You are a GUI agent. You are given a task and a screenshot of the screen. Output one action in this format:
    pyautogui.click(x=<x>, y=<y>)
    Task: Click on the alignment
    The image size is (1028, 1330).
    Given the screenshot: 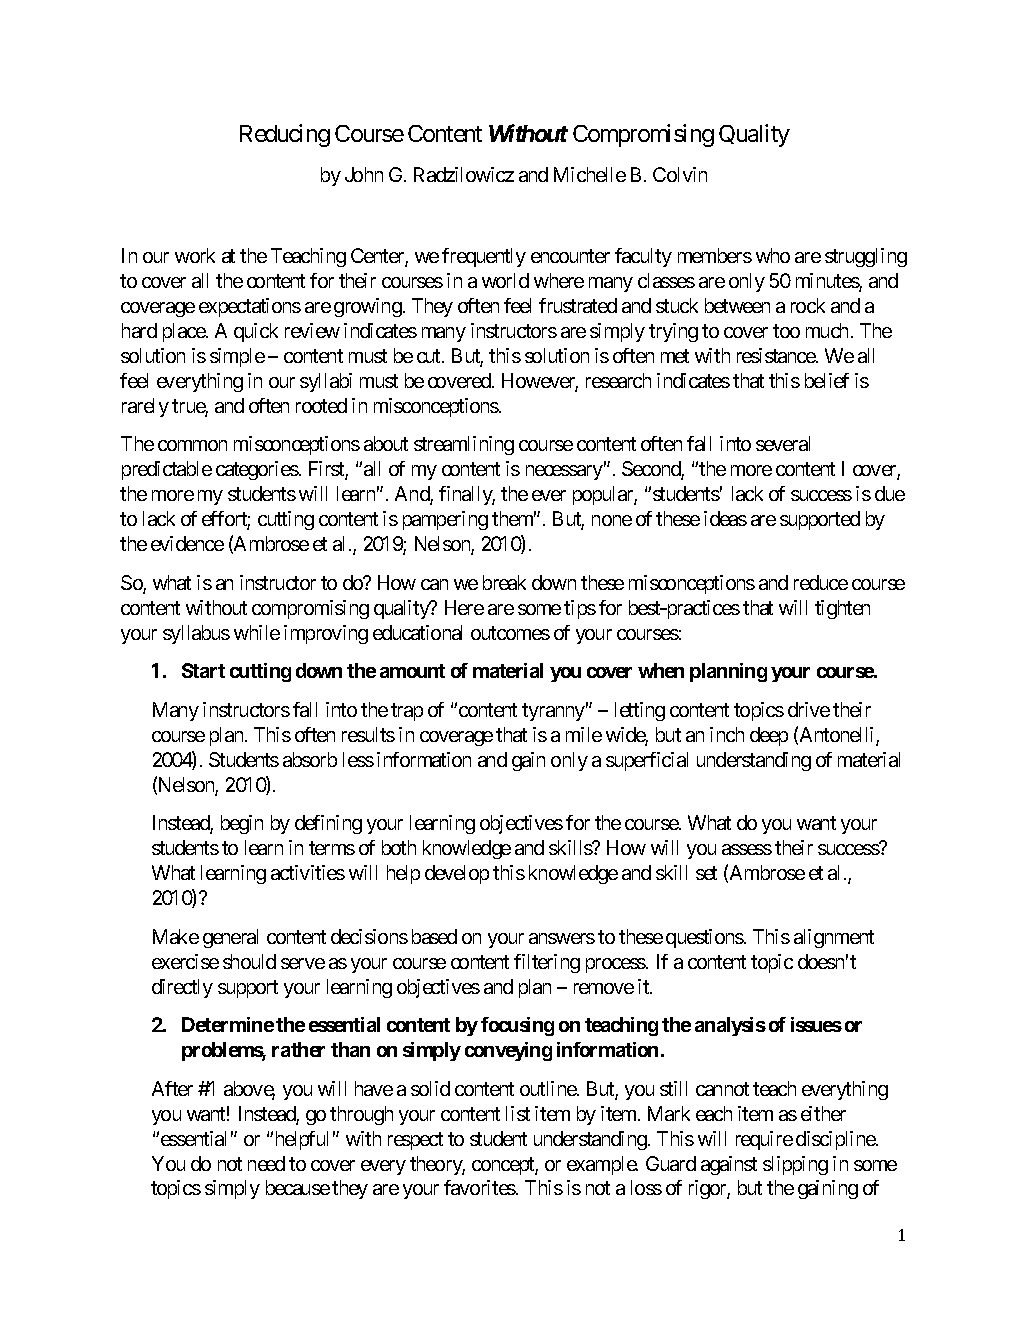 What is the action you would take?
    pyautogui.click(x=834, y=938)
